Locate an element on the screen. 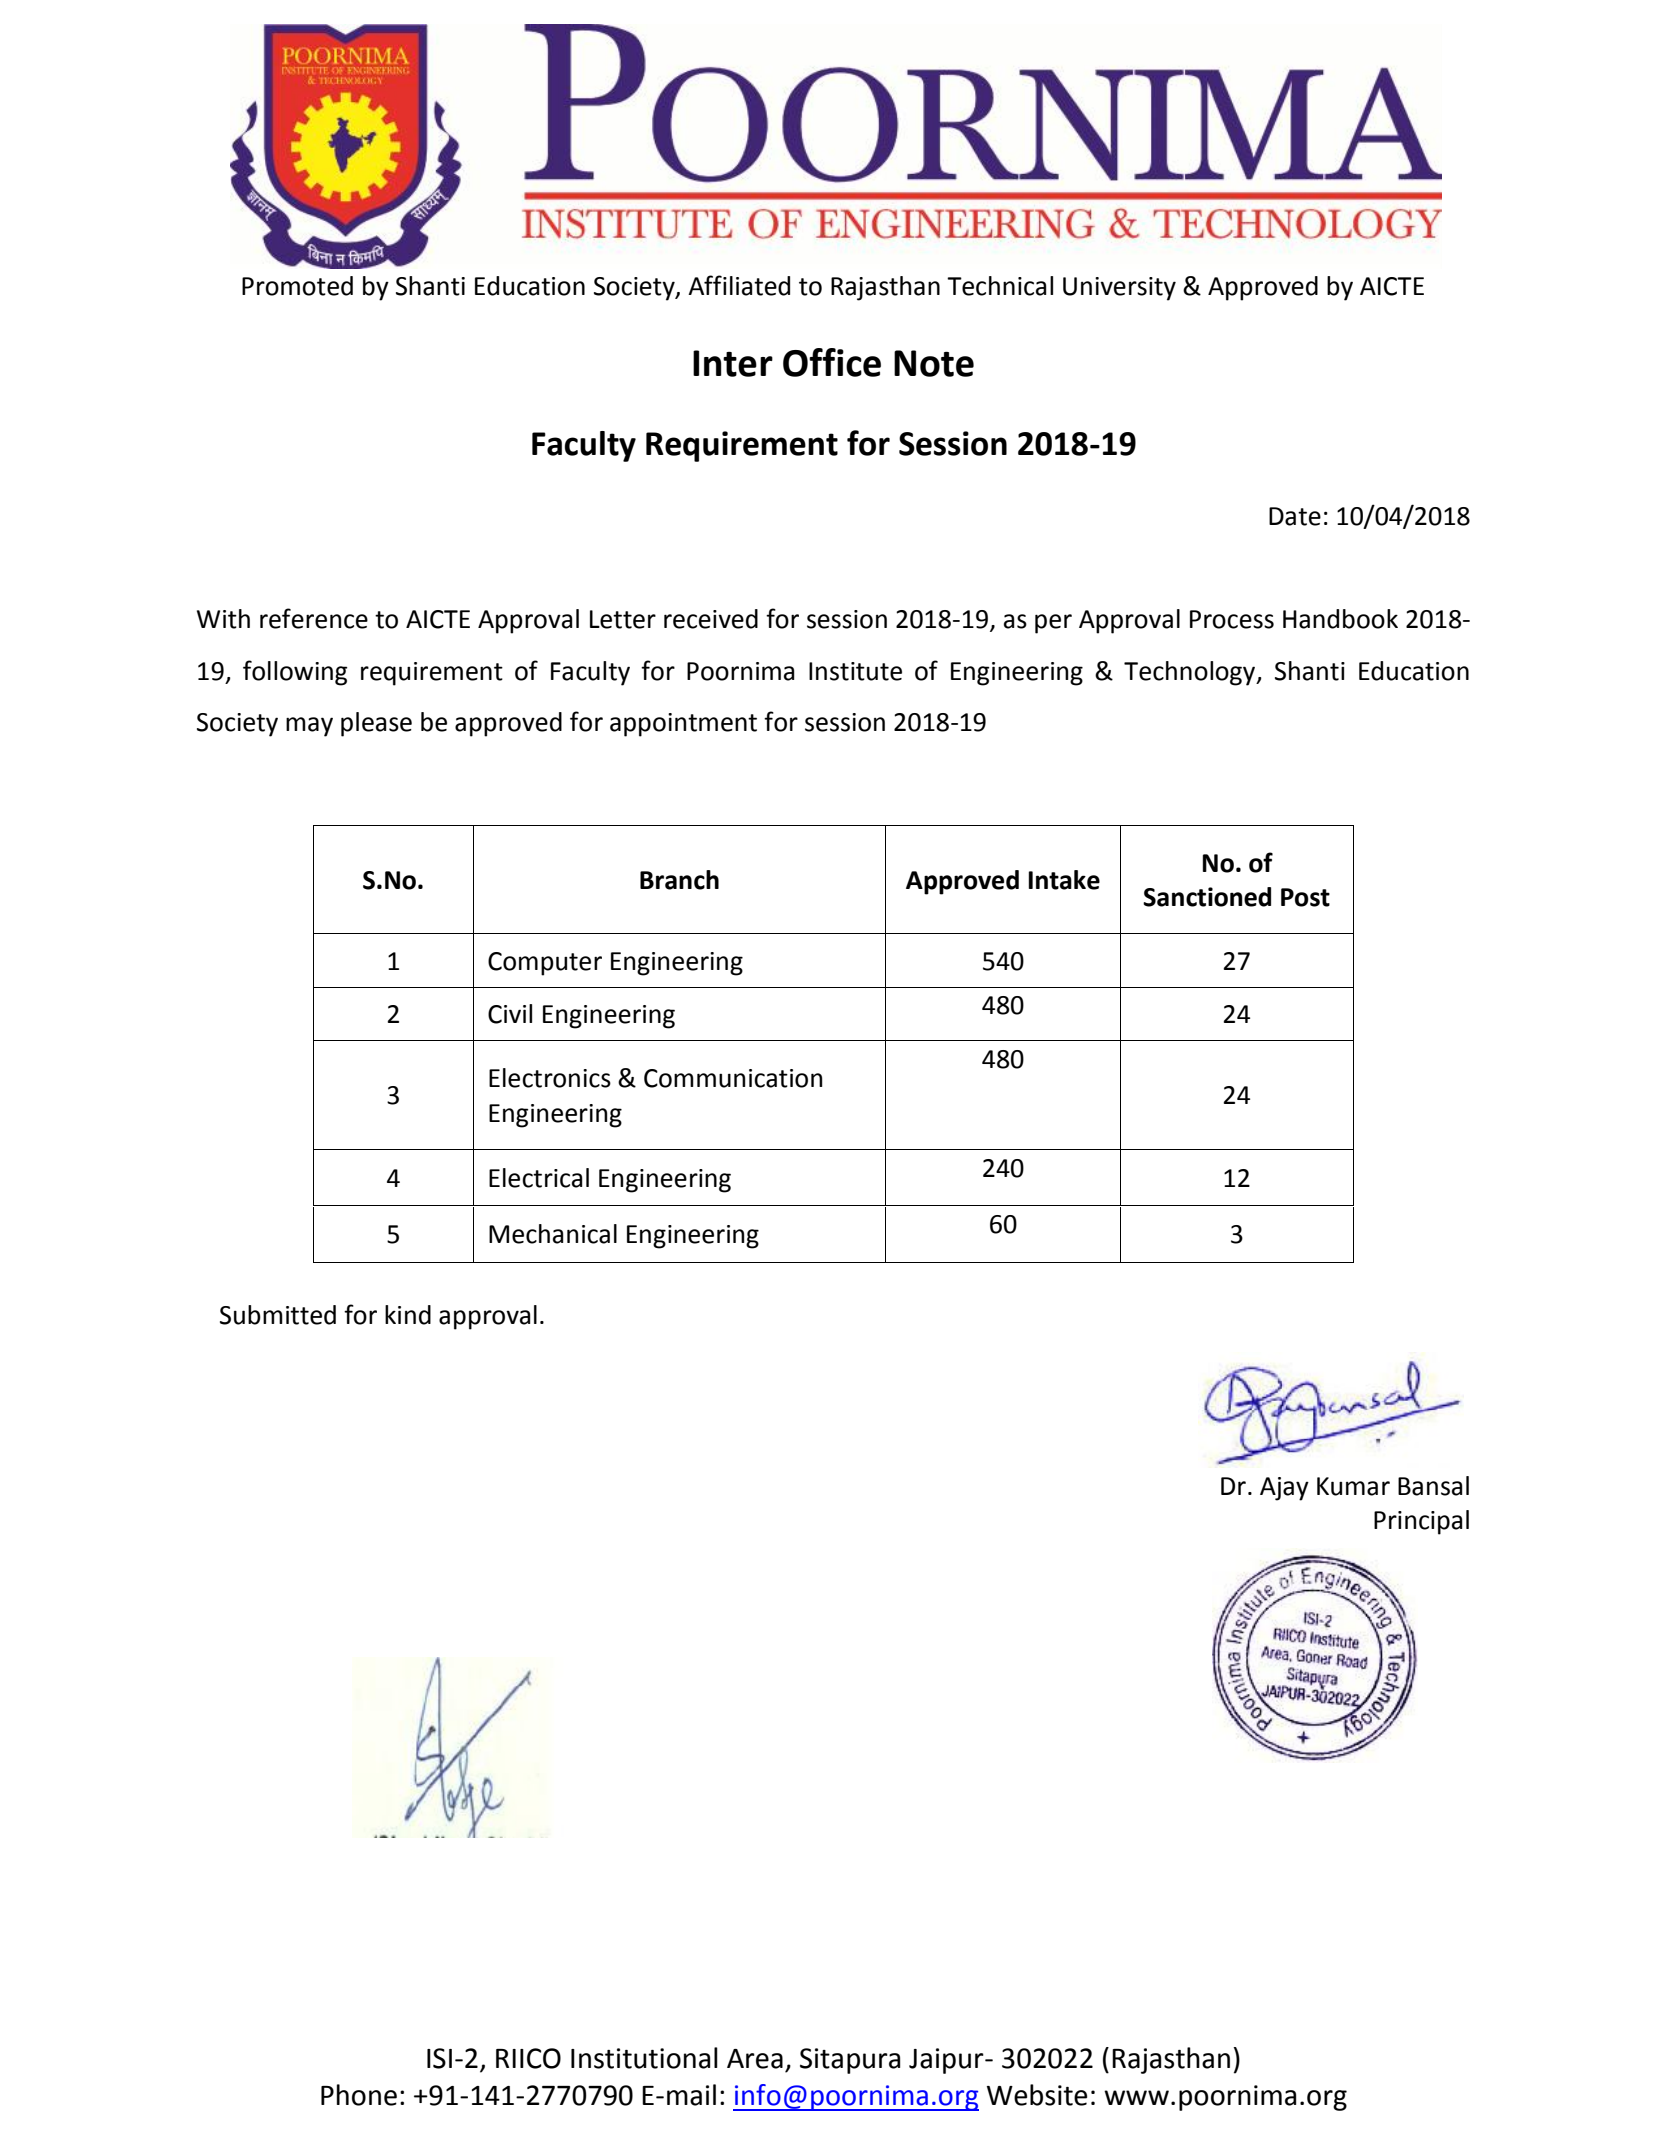 The image size is (1658, 2146). Post is located at coordinates (1305, 897).
